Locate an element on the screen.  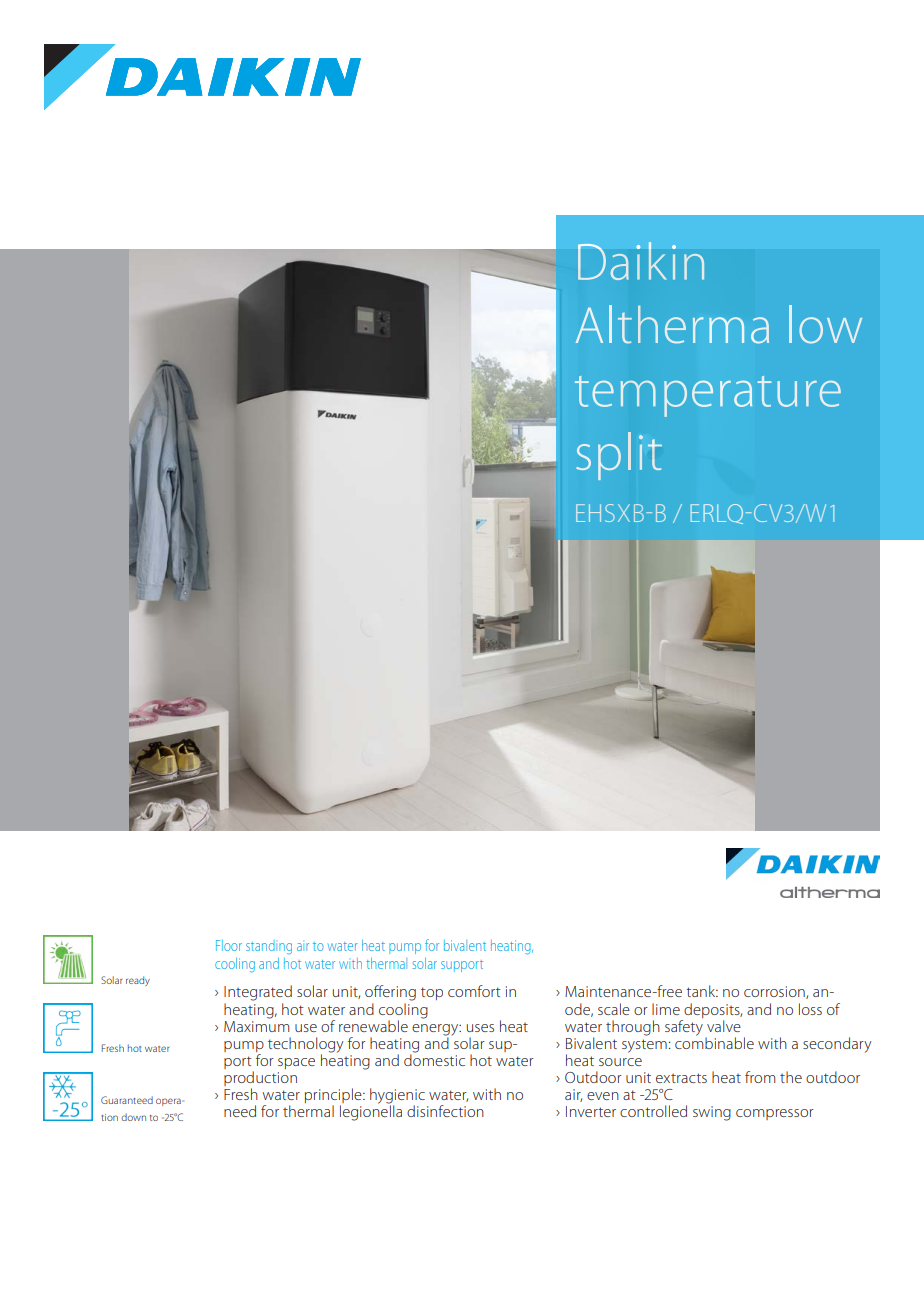
low is located at coordinates (825, 324).
